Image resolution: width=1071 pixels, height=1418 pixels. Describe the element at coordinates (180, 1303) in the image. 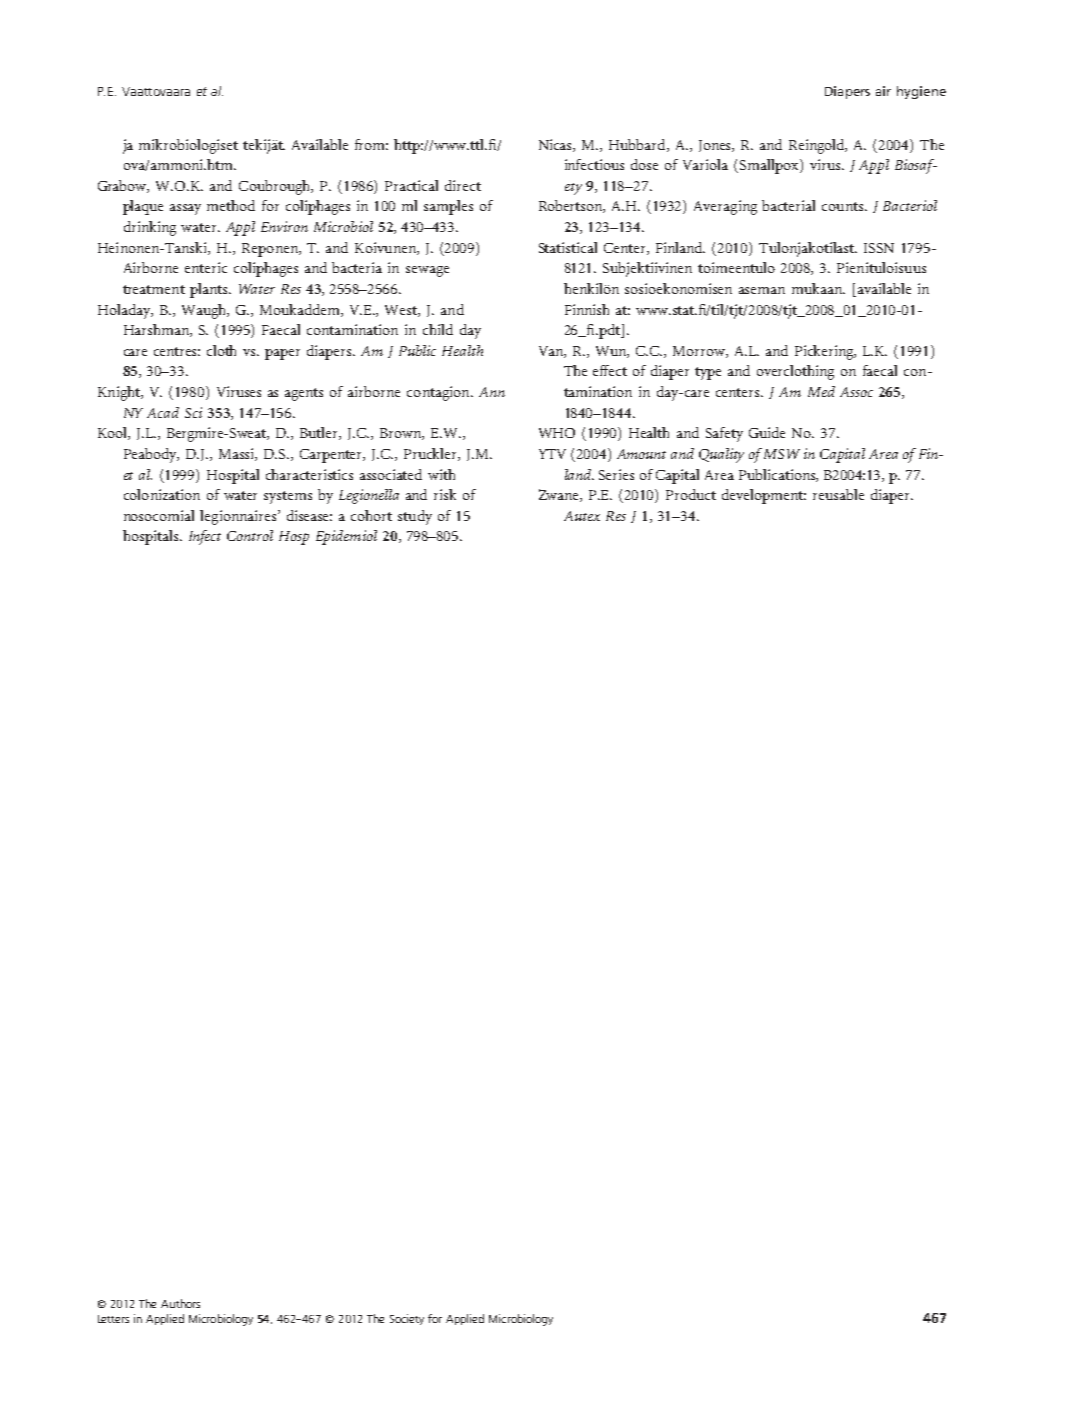

I see `Authors` at that location.
